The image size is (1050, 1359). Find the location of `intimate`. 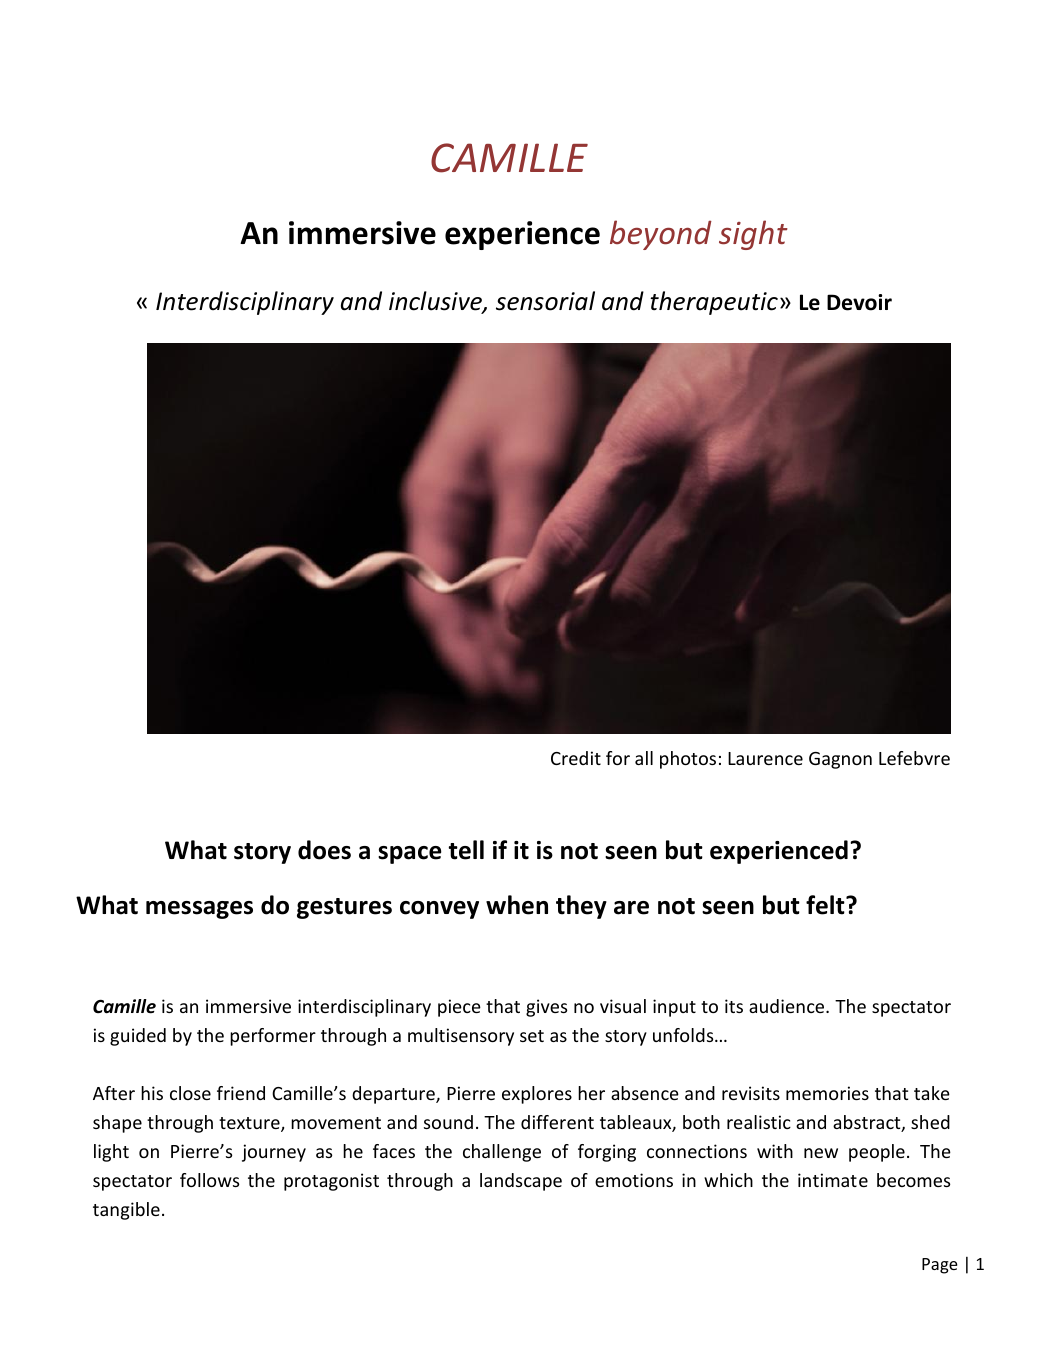

intimate is located at coordinates (833, 1180).
